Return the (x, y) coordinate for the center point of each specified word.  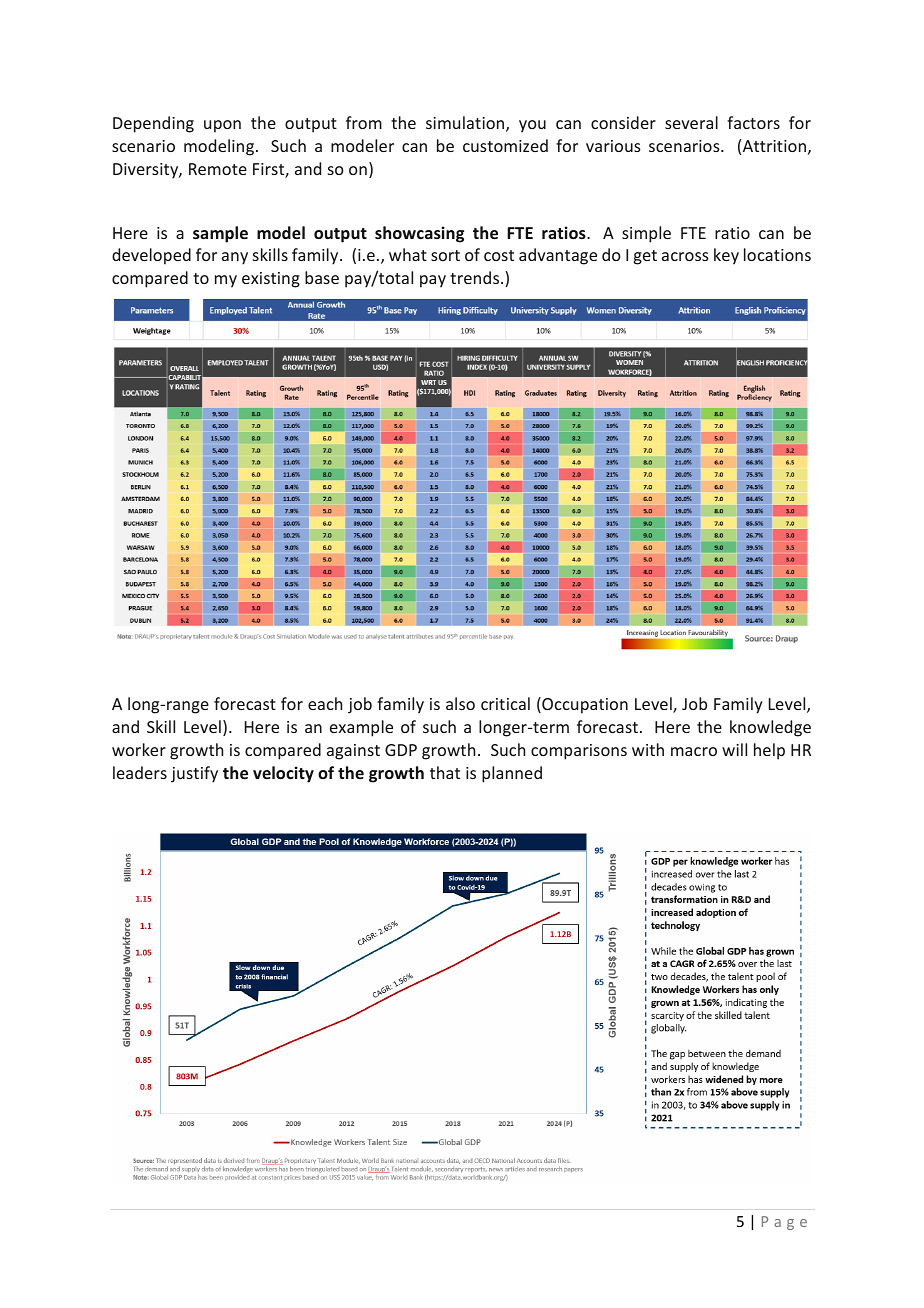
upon (222, 126)
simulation (466, 124)
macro (694, 751)
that (445, 772)
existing (271, 280)
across (685, 256)
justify (194, 774)
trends (476, 277)
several (691, 122)
